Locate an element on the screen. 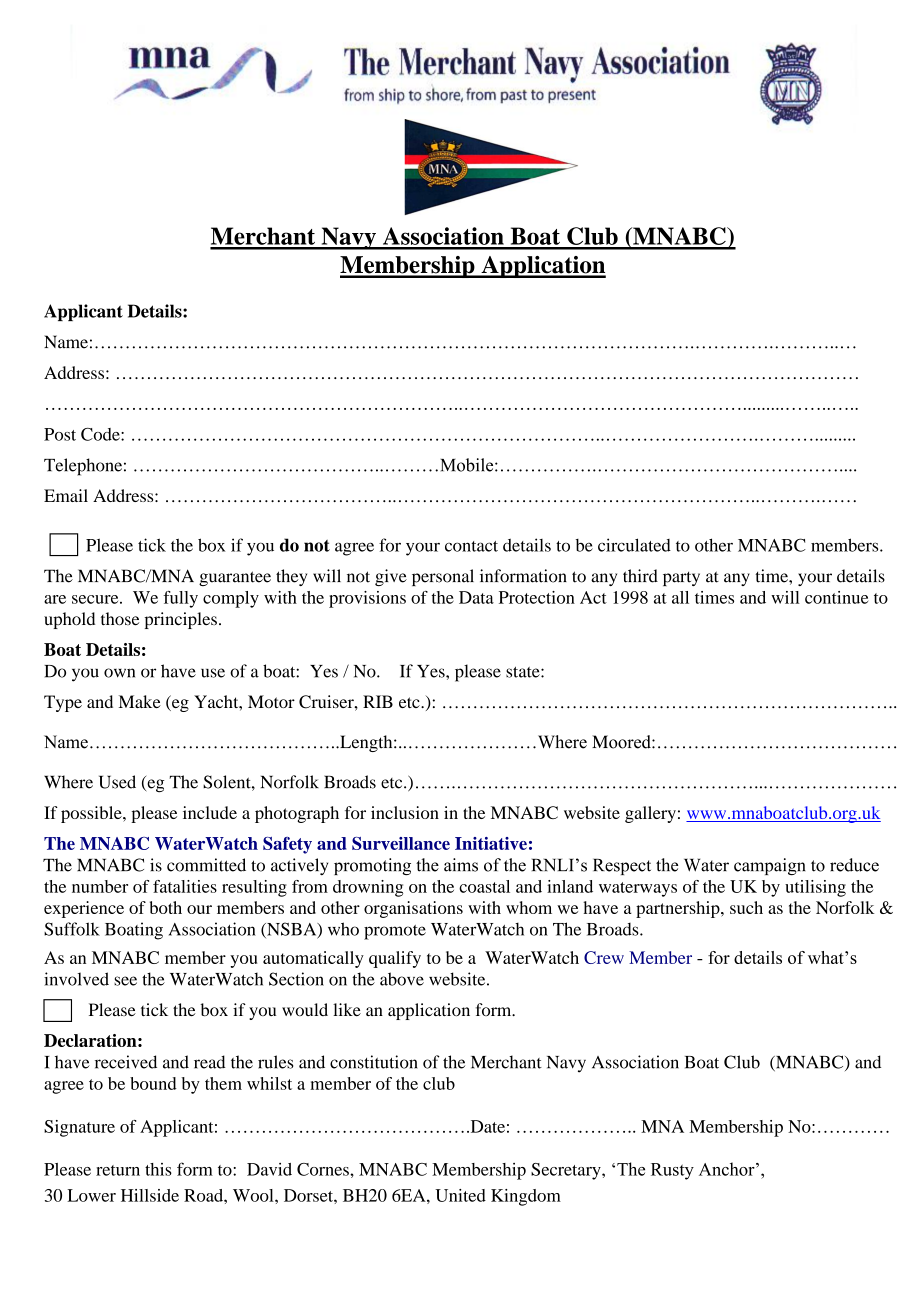 The width and height of the screenshot is (924, 1308). circulated is located at coordinates (634, 545).
